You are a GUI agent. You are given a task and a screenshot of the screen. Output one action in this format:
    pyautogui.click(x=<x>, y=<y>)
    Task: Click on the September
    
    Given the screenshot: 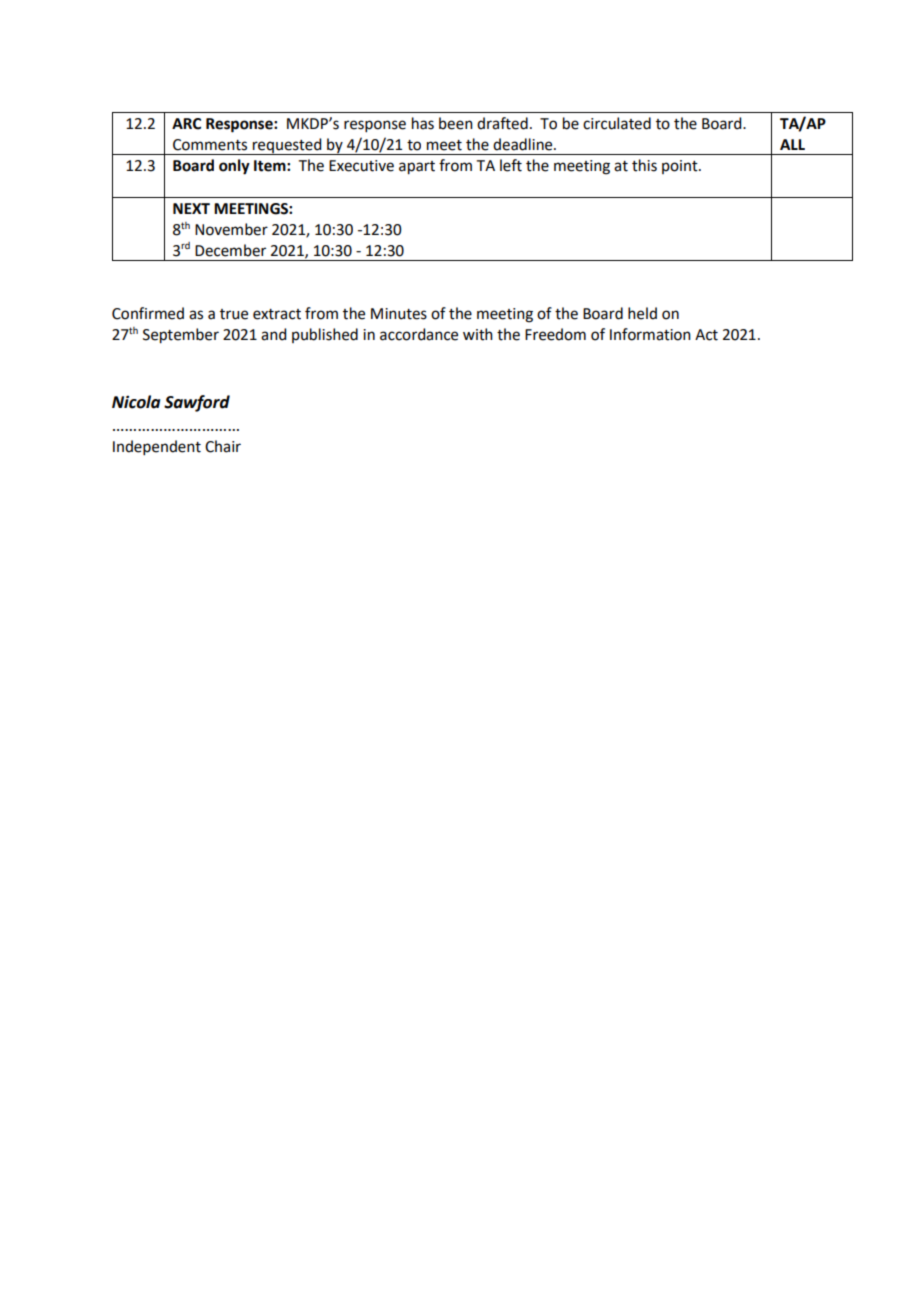 What is the action you would take?
    pyautogui.click(x=181, y=336)
